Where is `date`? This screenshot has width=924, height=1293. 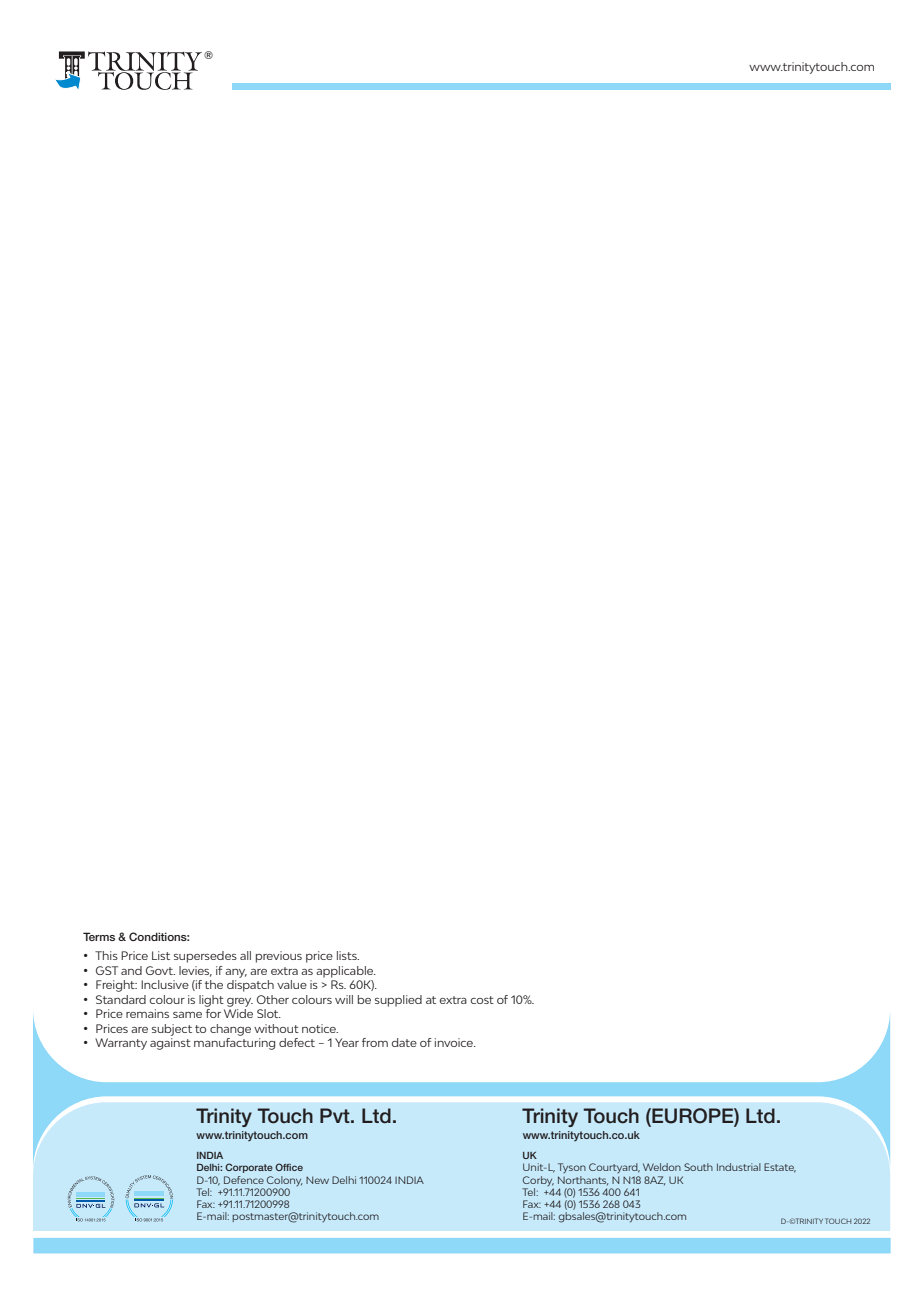
date is located at coordinates (404, 1042).
